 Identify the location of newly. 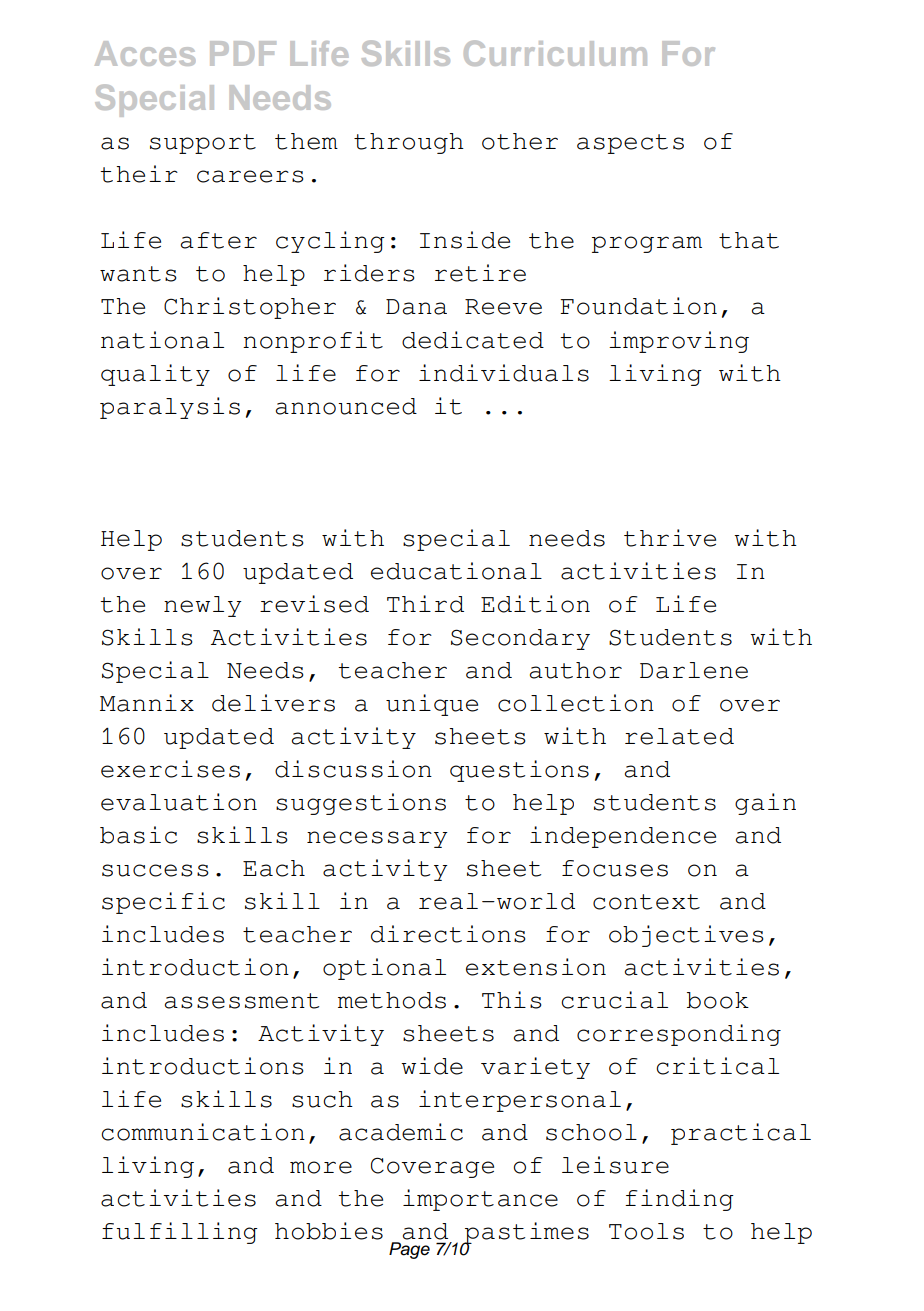
(203, 606).
